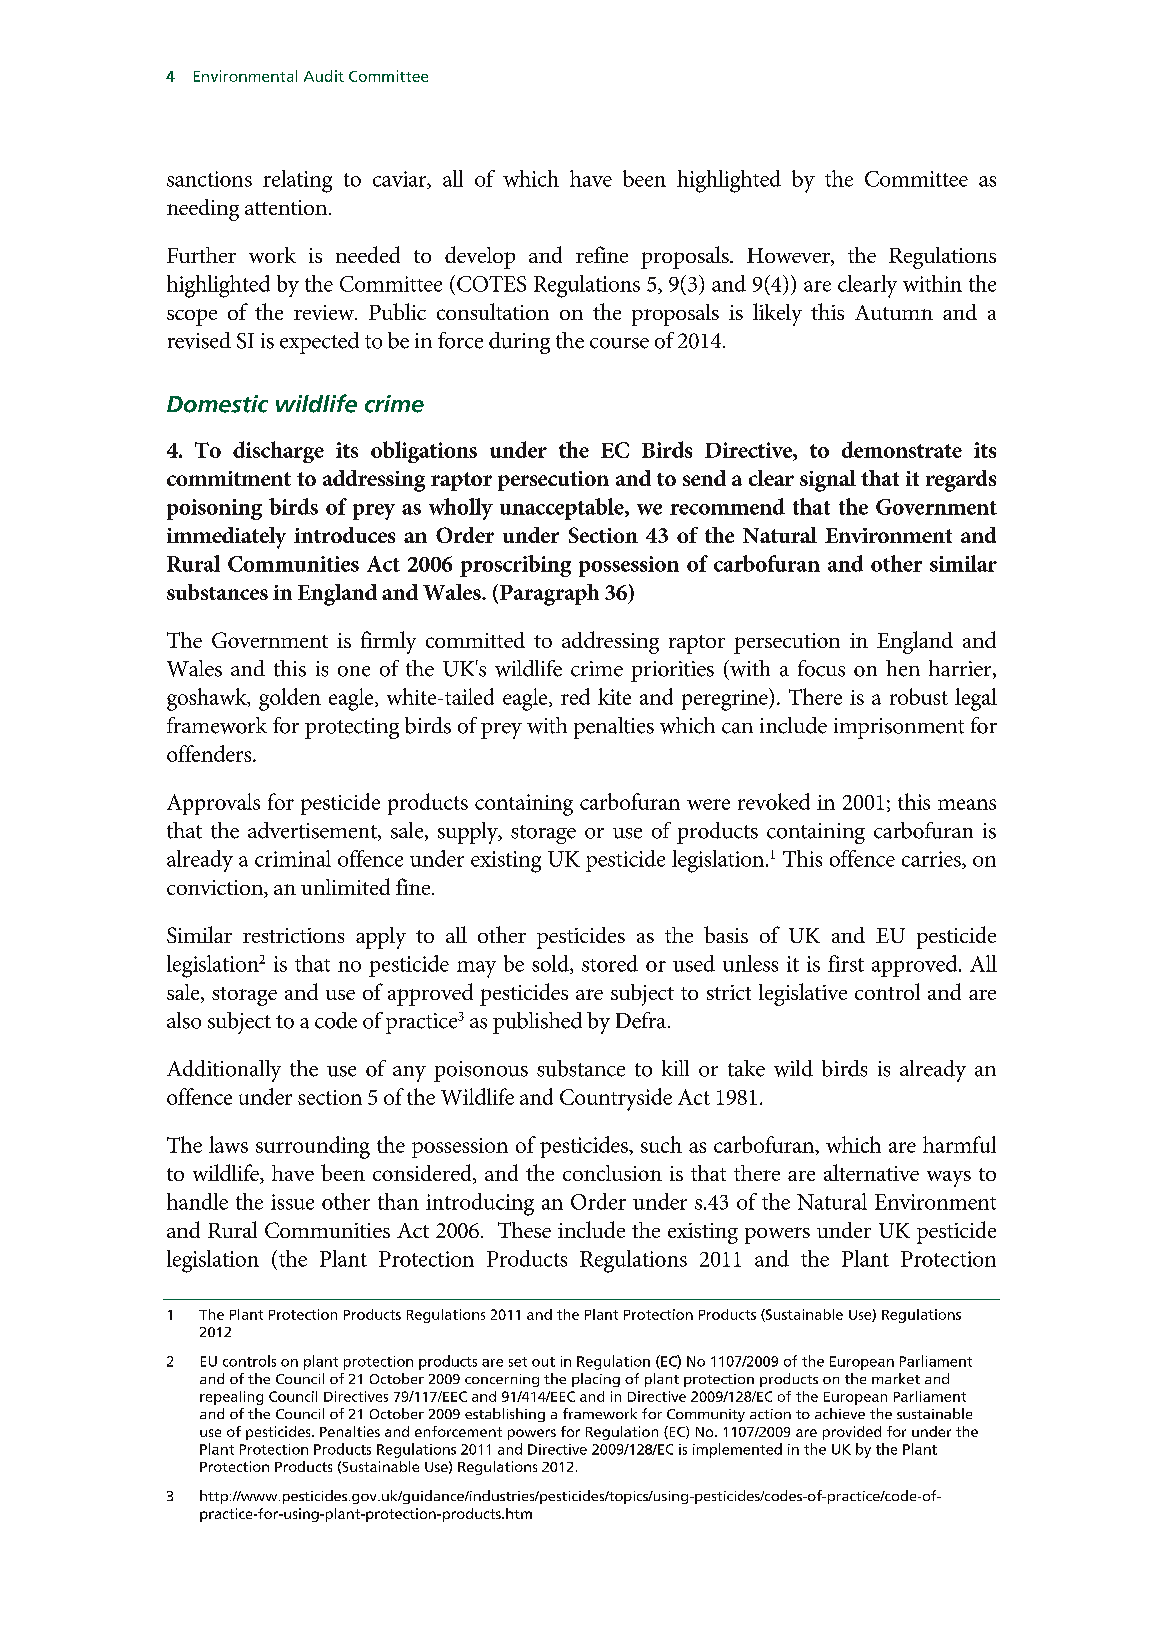 The height and width of the screenshot is (1645, 1162). I want to click on unacceptable, so click(563, 509).
